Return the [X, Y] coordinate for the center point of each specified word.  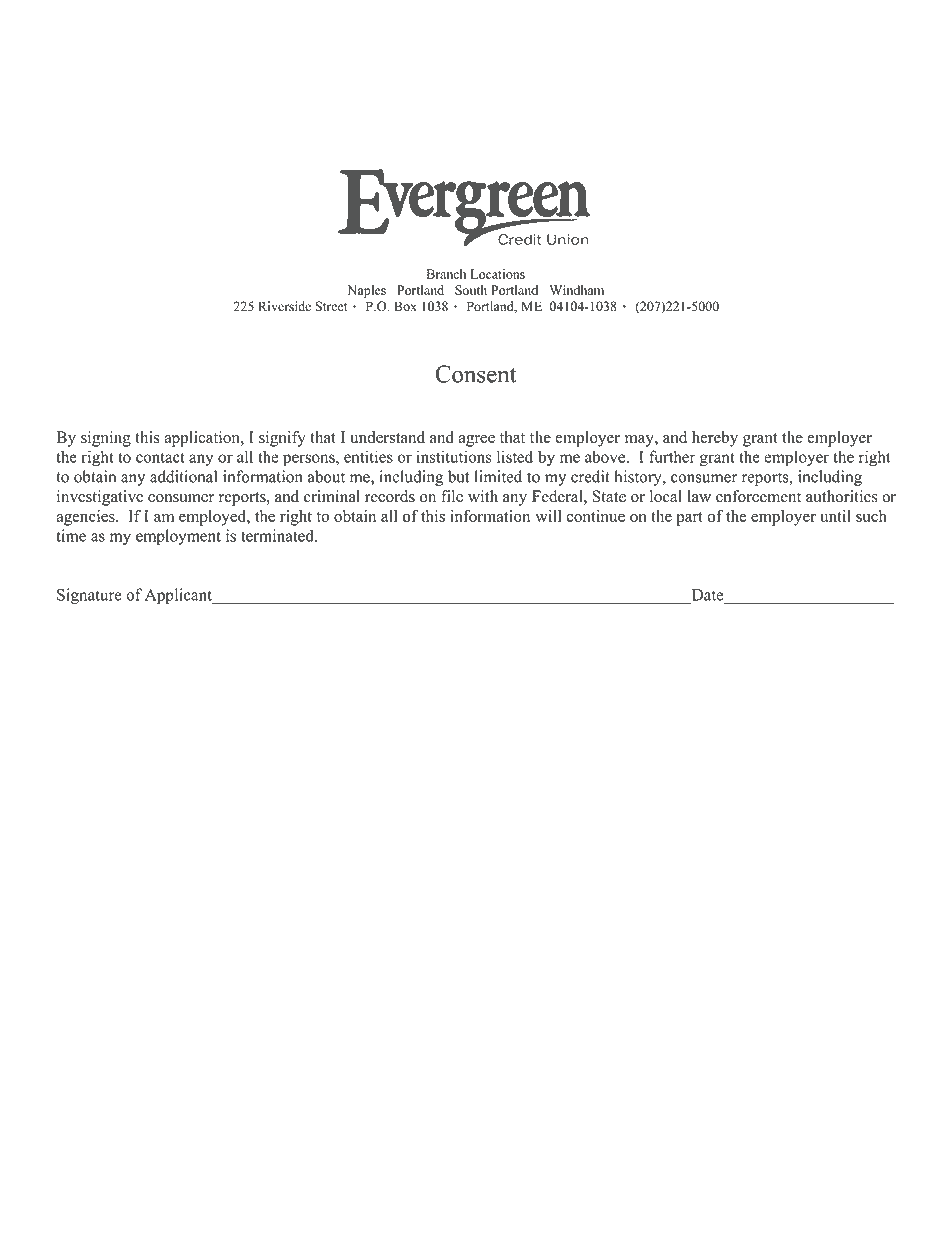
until [835, 516]
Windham [577, 290]
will [548, 516]
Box [405, 306]
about [326, 476]
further [672, 456]
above [605, 456]
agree [477, 441]
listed [515, 456]
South [471, 290]
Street [331, 306]
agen [72, 519]
